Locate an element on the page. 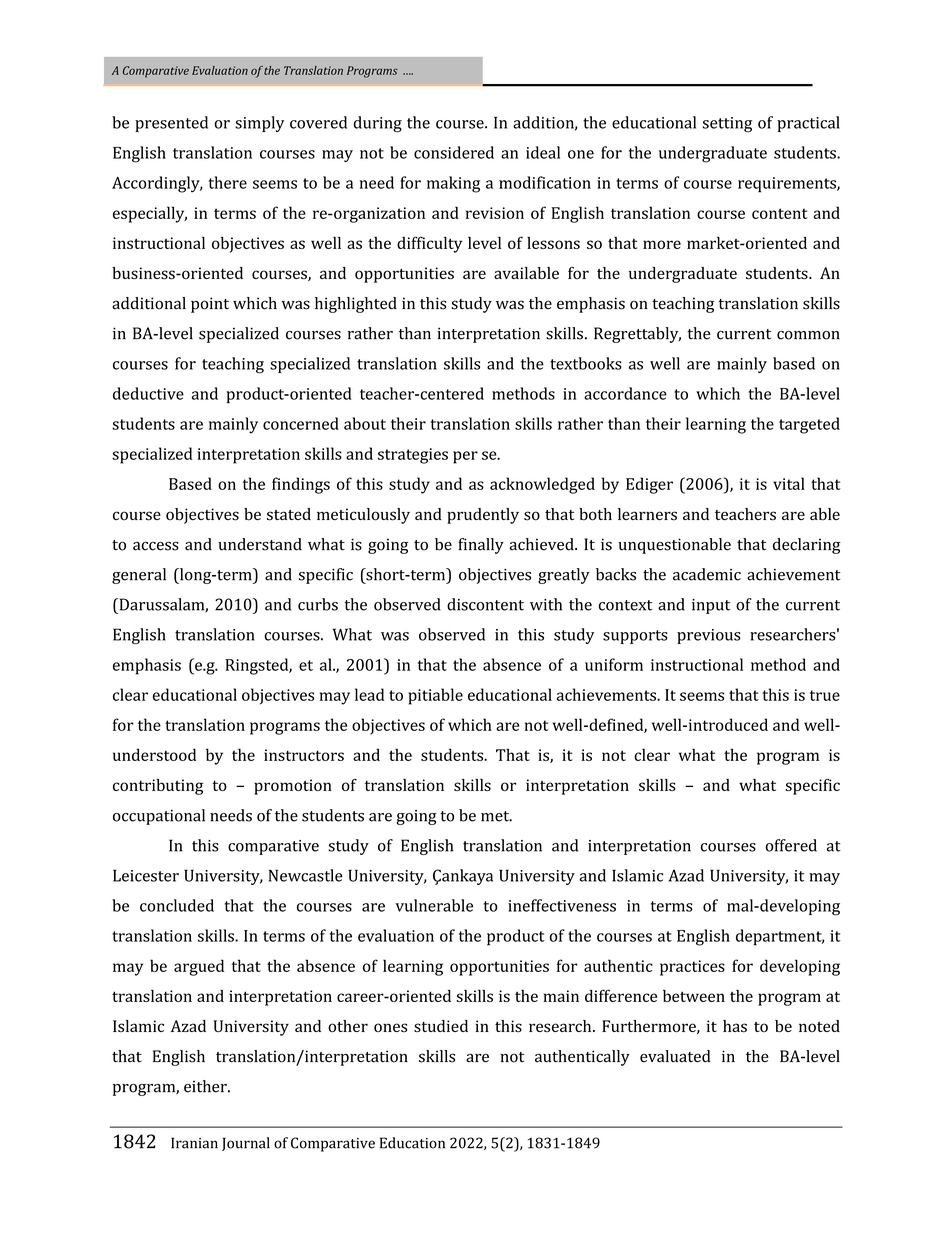  Journal is located at coordinates (246, 1144).
